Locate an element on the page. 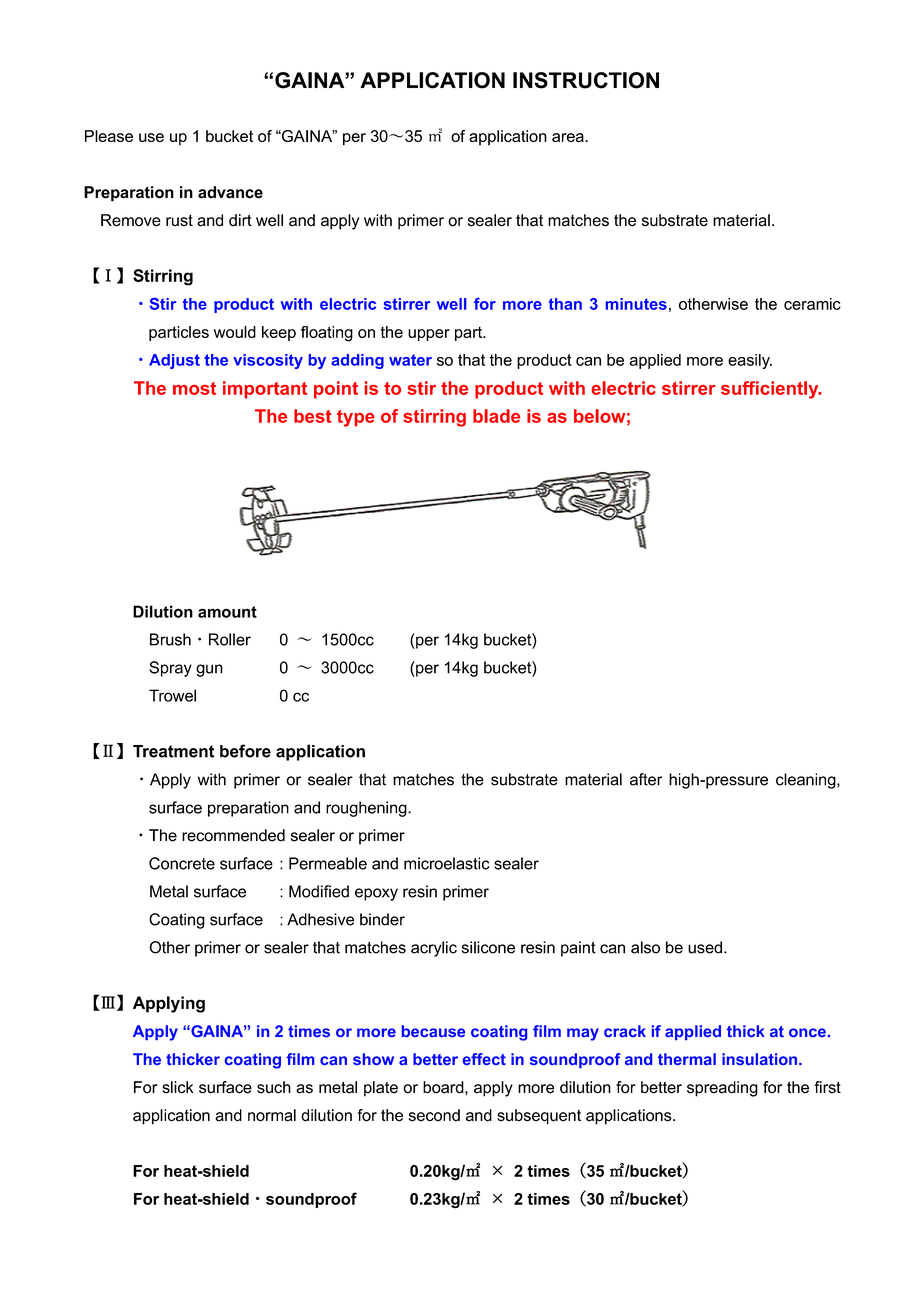  area is located at coordinates (569, 137).
